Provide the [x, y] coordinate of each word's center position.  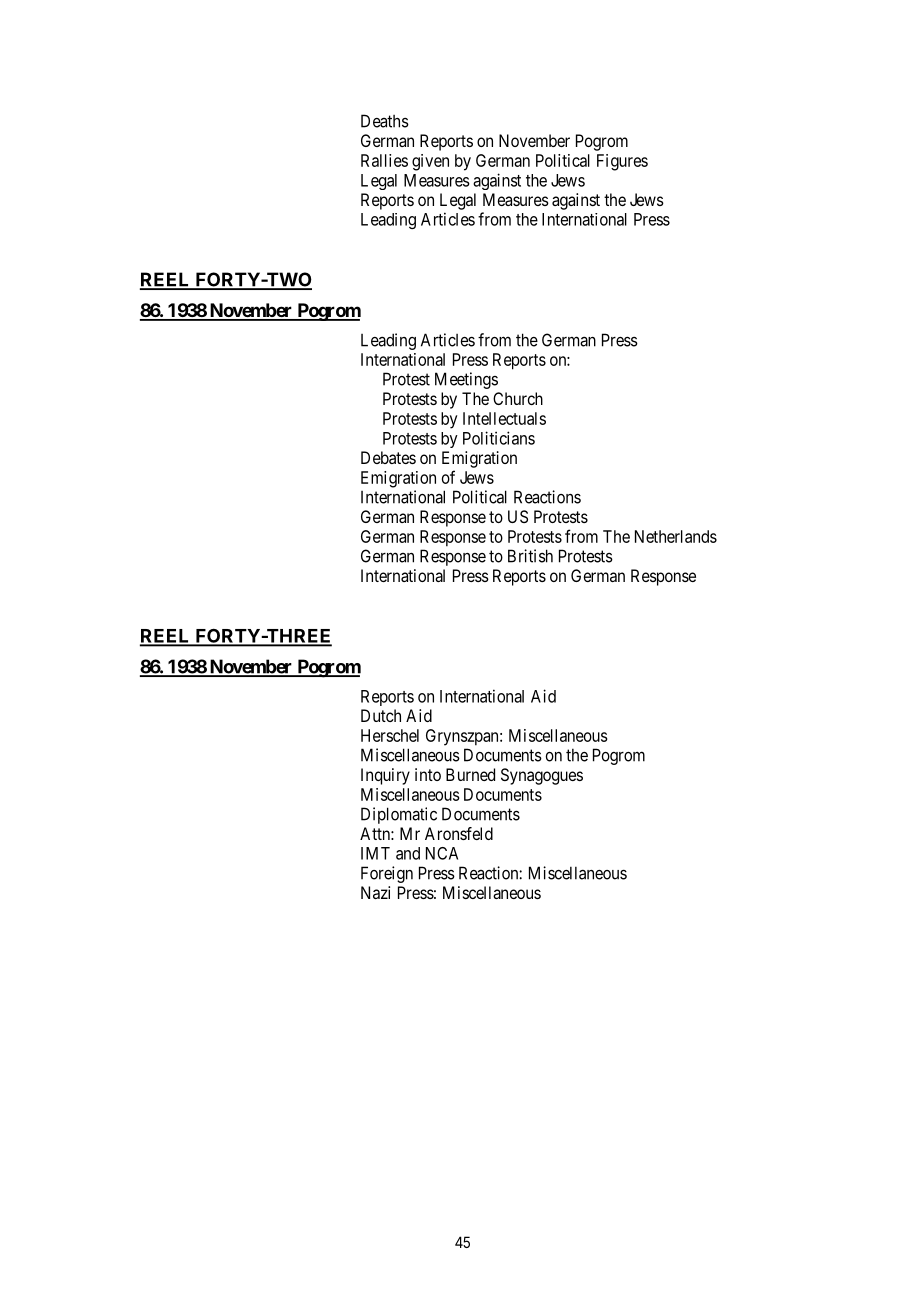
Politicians [499, 438]
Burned [470, 774]
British [530, 556]
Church [518, 398]
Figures [622, 162]
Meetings [466, 380]
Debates [388, 457]
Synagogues [542, 776]
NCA [442, 853]
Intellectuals [504, 418]
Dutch [381, 715]
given [430, 162]
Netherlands [676, 536]
